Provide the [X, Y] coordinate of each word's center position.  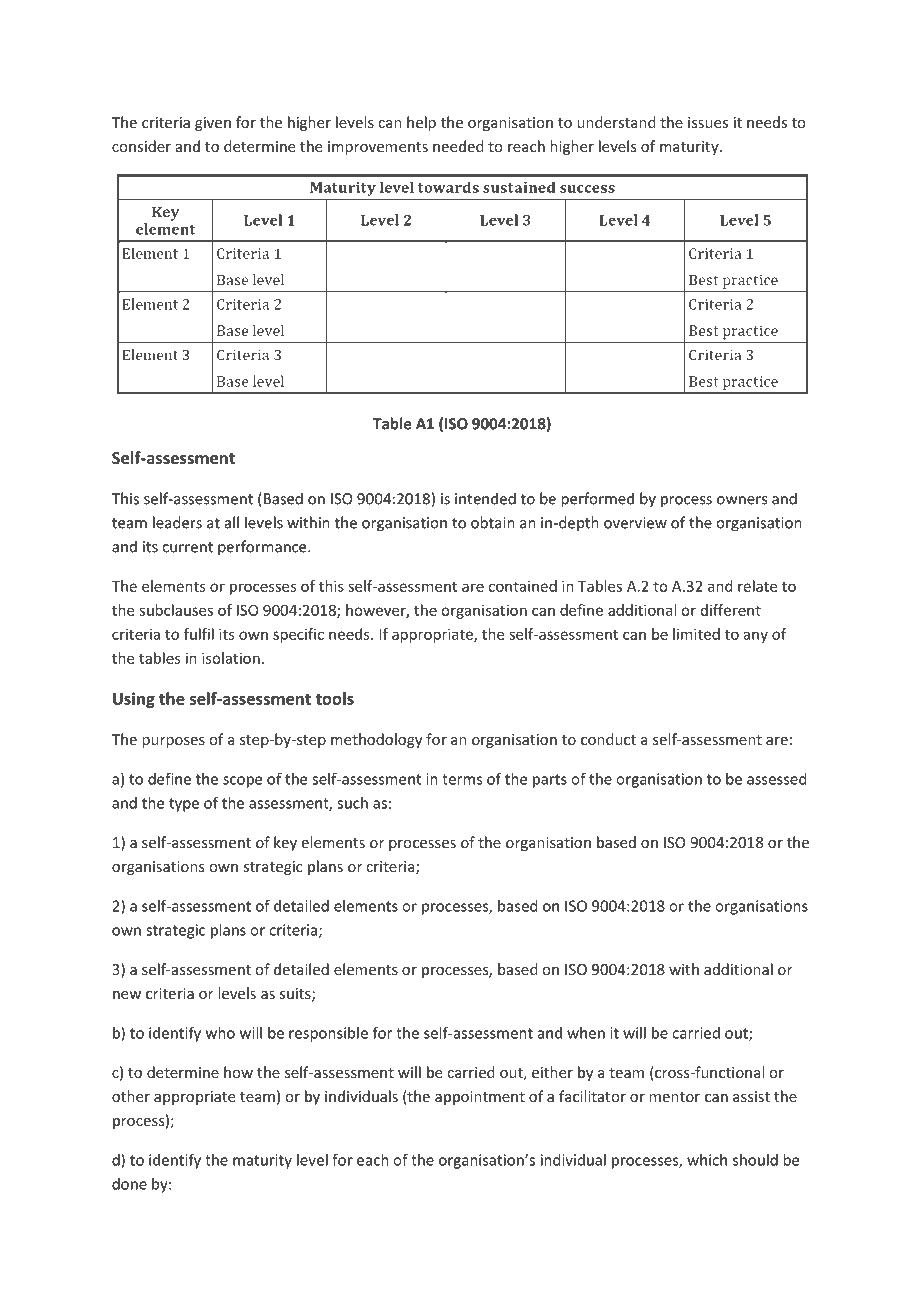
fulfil [199, 634]
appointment [480, 1098]
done [129, 1184]
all [232, 522]
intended [485, 498]
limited [696, 634]
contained [522, 586]
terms [462, 779]
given [213, 124]
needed [458, 146]
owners [742, 500]
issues [708, 122]
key [285, 843]
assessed [777, 779]
